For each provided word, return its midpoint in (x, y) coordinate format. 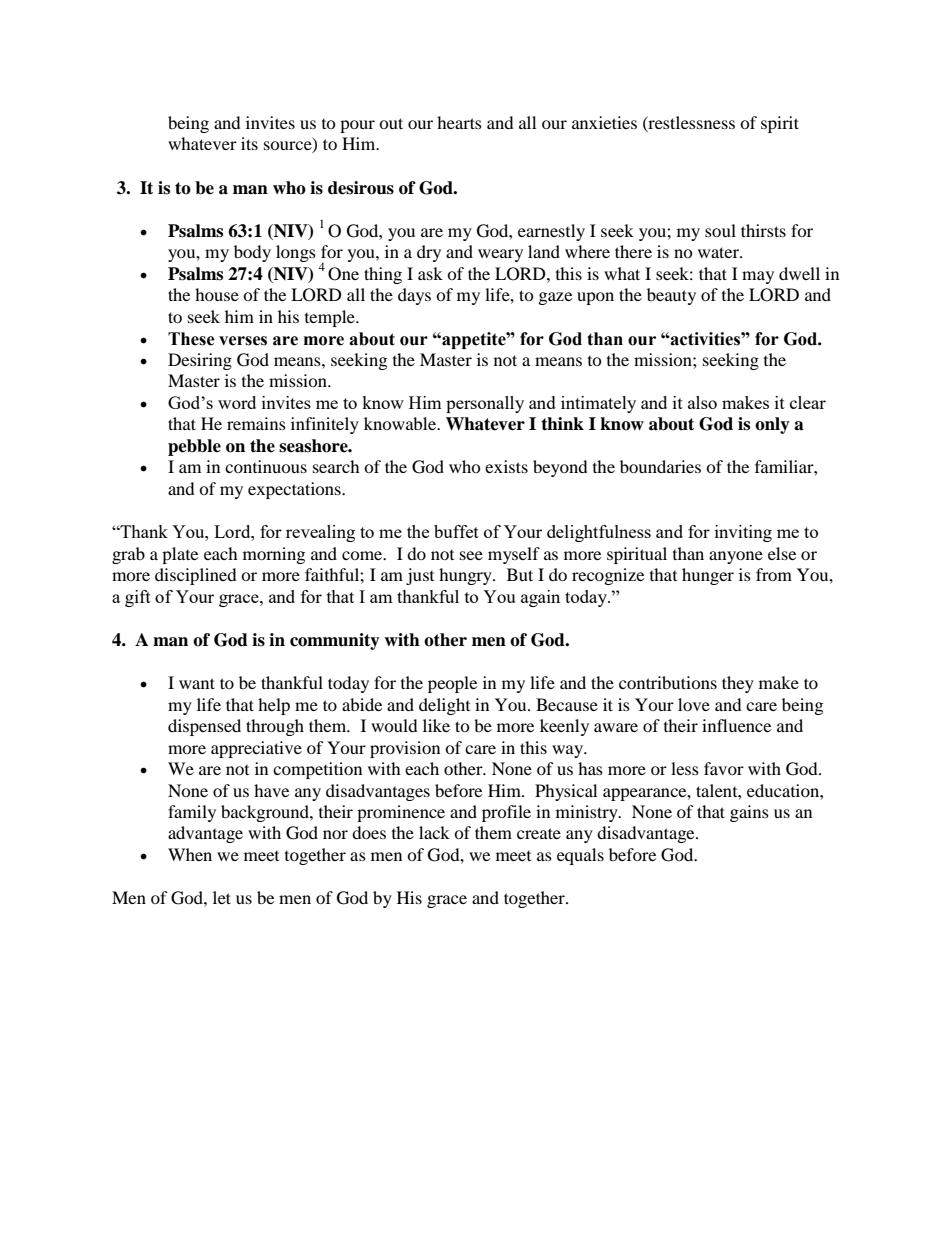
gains (749, 813)
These (191, 339)
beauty (671, 296)
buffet (456, 531)
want (197, 683)
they (738, 684)
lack (434, 832)
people (452, 684)
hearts (459, 122)
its (249, 143)
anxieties (604, 122)
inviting (743, 533)
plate (180, 555)
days (414, 296)
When (190, 854)
